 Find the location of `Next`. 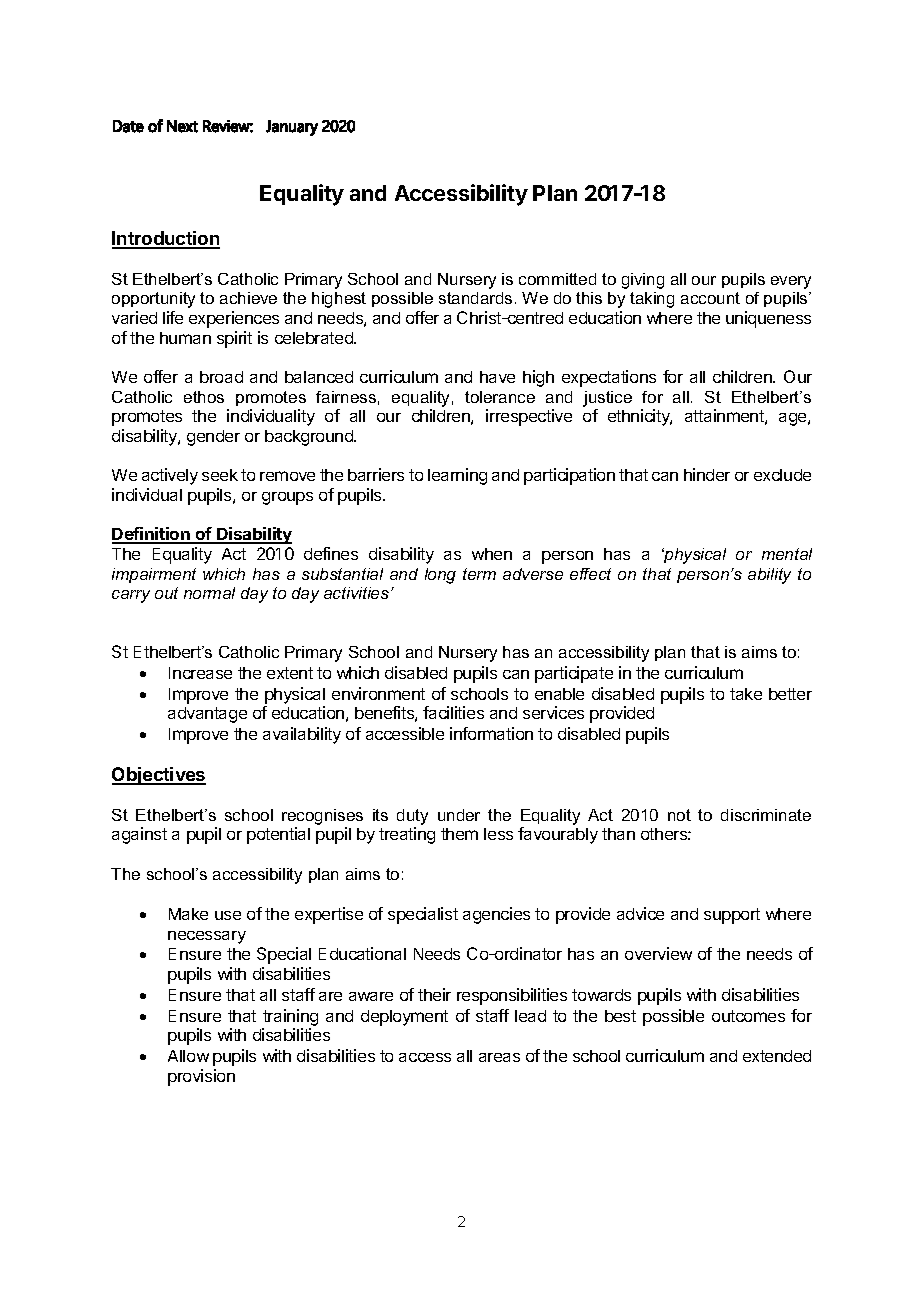

Next is located at coordinates (182, 126).
